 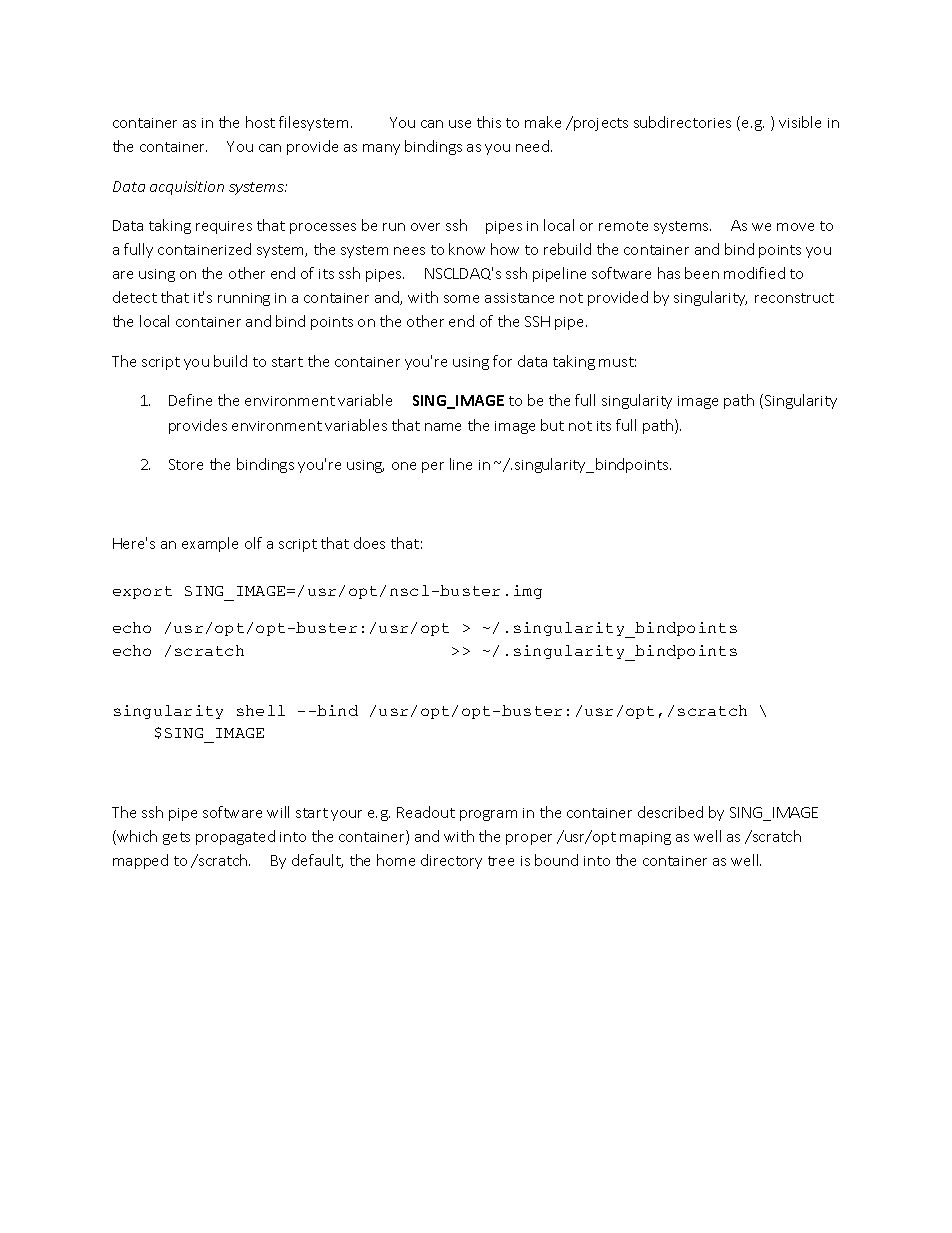 I want to click on propagated, so click(x=235, y=837).
